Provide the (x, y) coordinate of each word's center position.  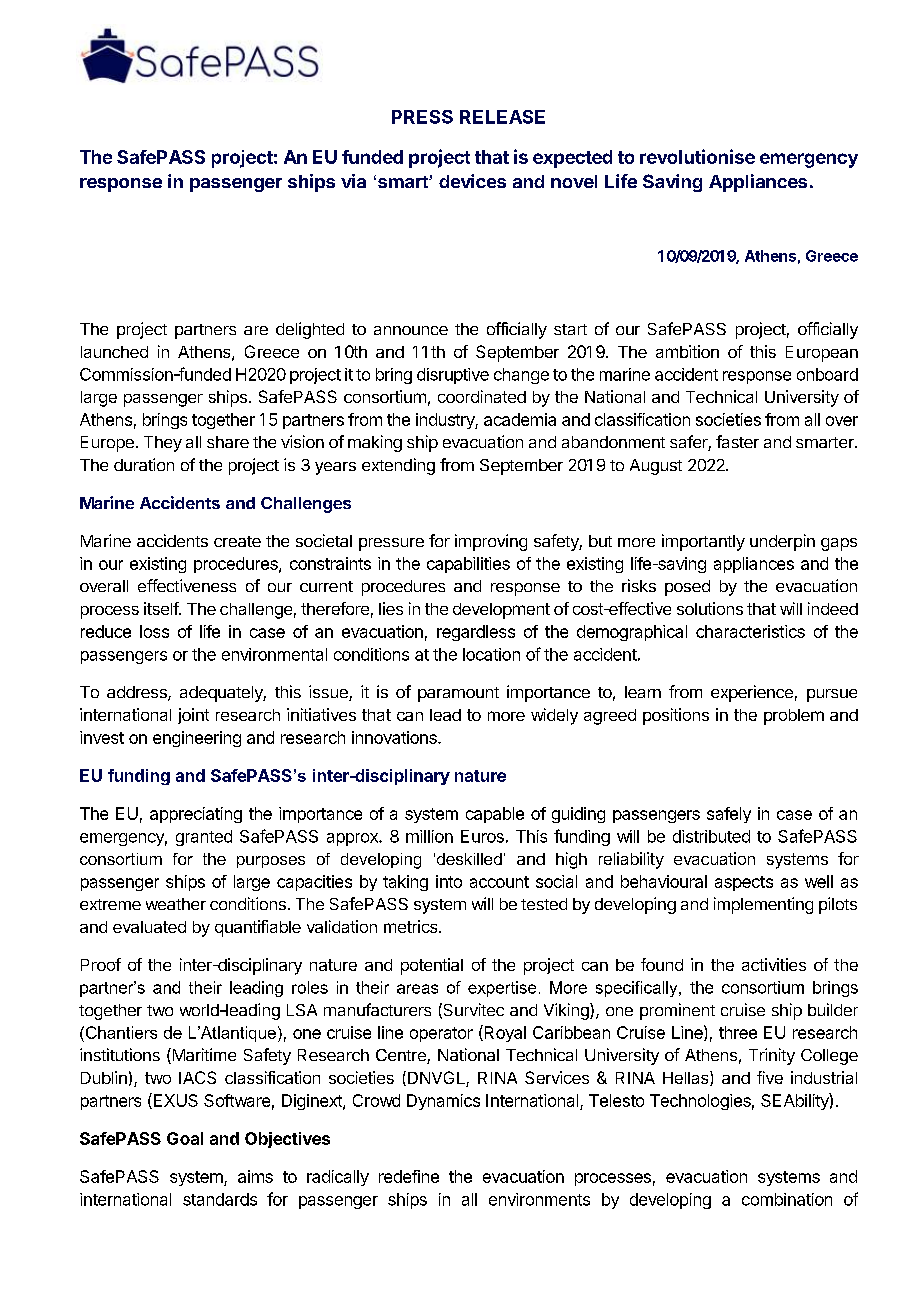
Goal (185, 1138)
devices (472, 181)
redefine (409, 1176)
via (353, 181)
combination (787, 1199)
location (491, 654)
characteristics (750, 631)
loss (154, 631)
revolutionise (697, 156)
